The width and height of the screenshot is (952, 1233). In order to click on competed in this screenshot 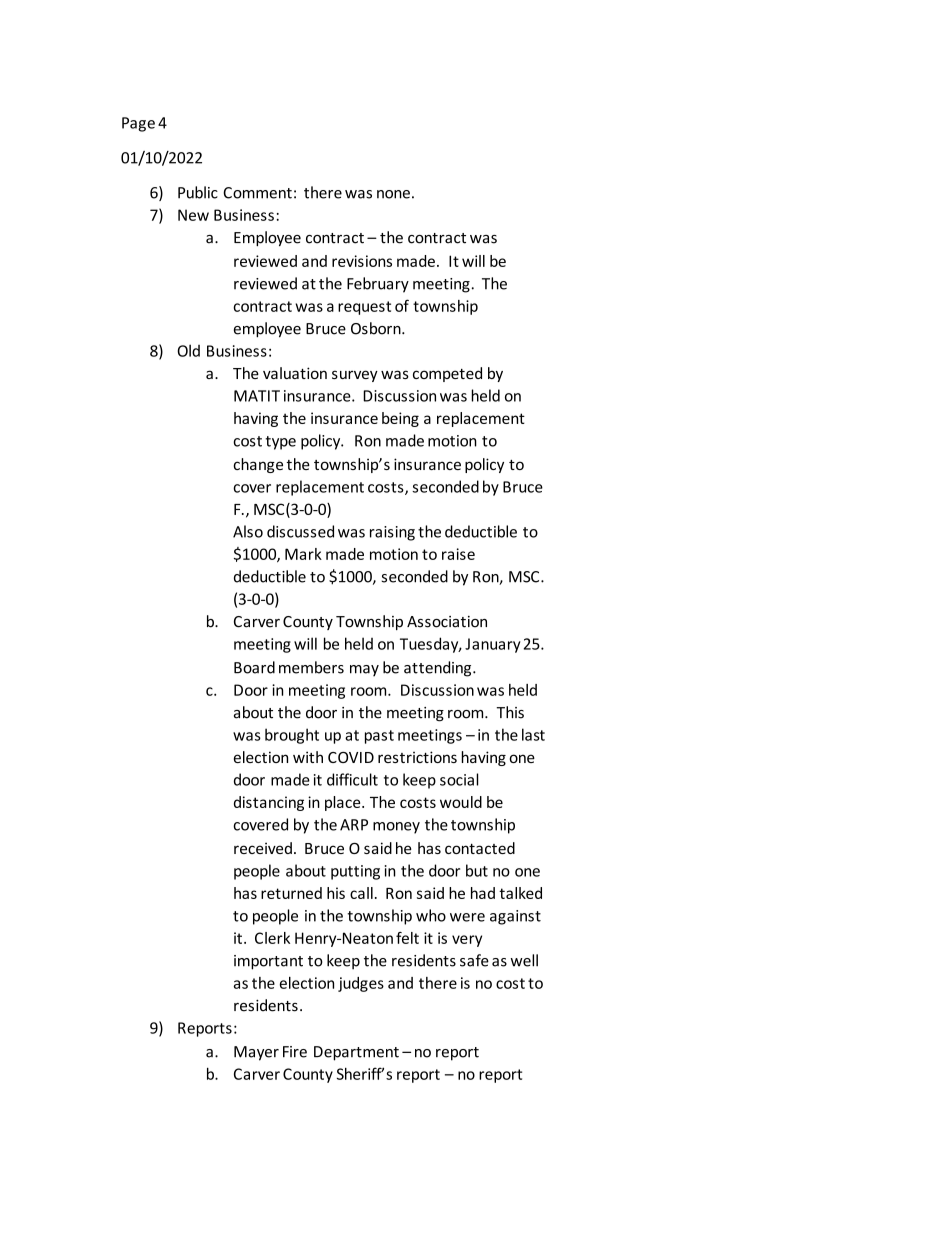, I will do `click(447, 374)`.
